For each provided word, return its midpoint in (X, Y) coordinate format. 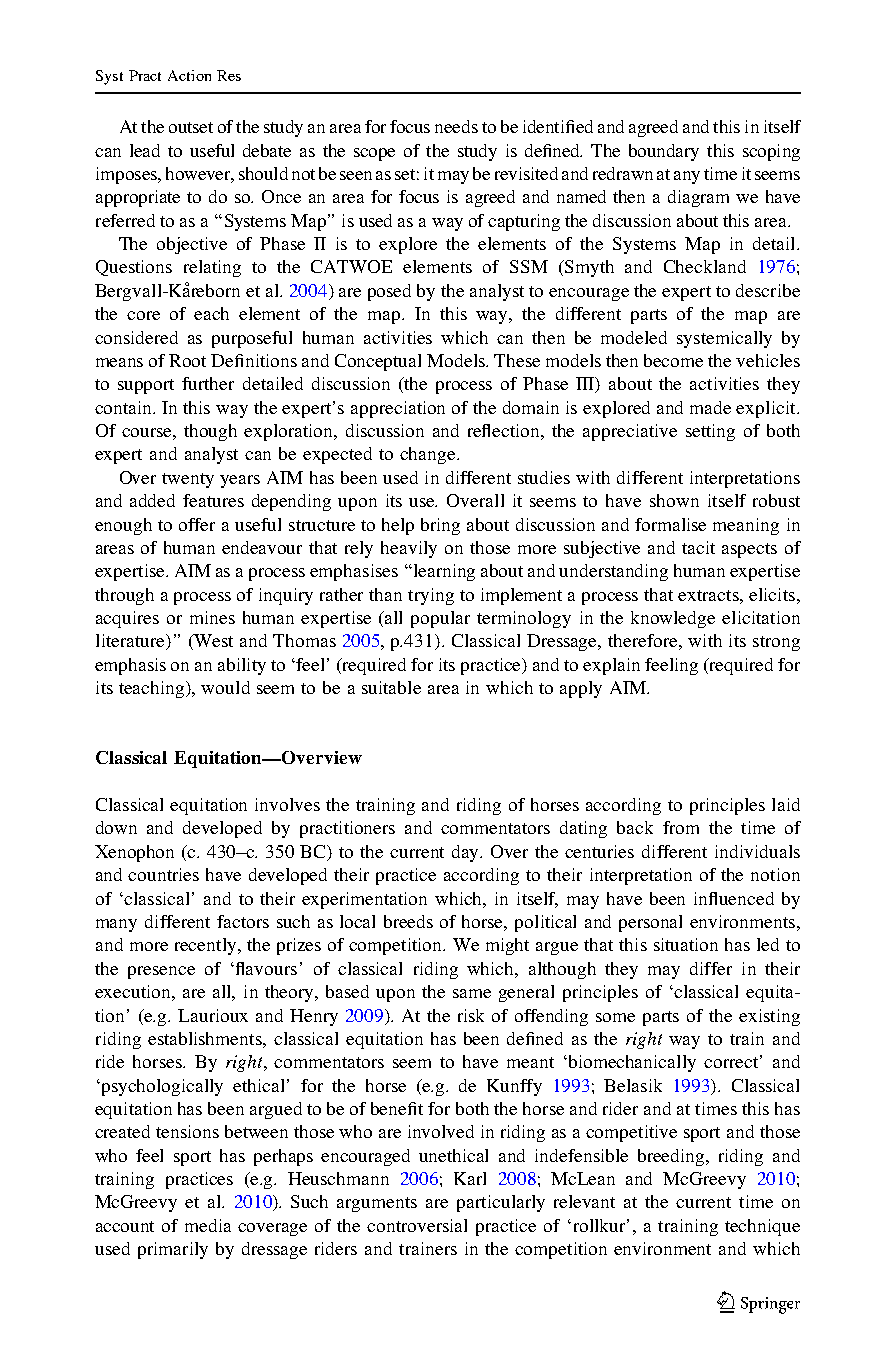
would (225, 687)
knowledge (673, 619)
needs (456, 126)
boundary (664, 152)
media (208, 1225)
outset (191, 127)
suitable (391, 687)
